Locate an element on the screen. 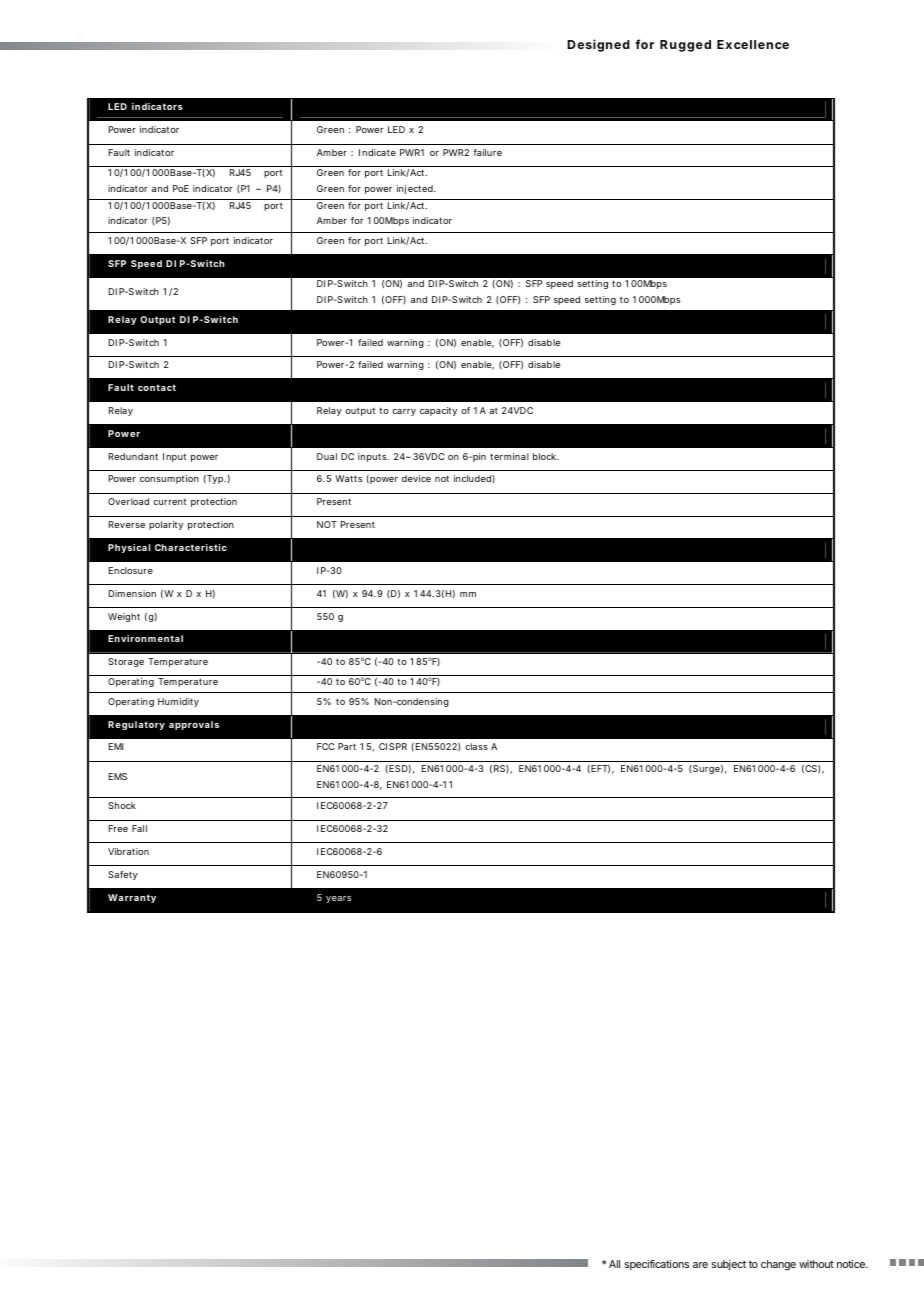  subject is located at coordinates (729, 1265).
